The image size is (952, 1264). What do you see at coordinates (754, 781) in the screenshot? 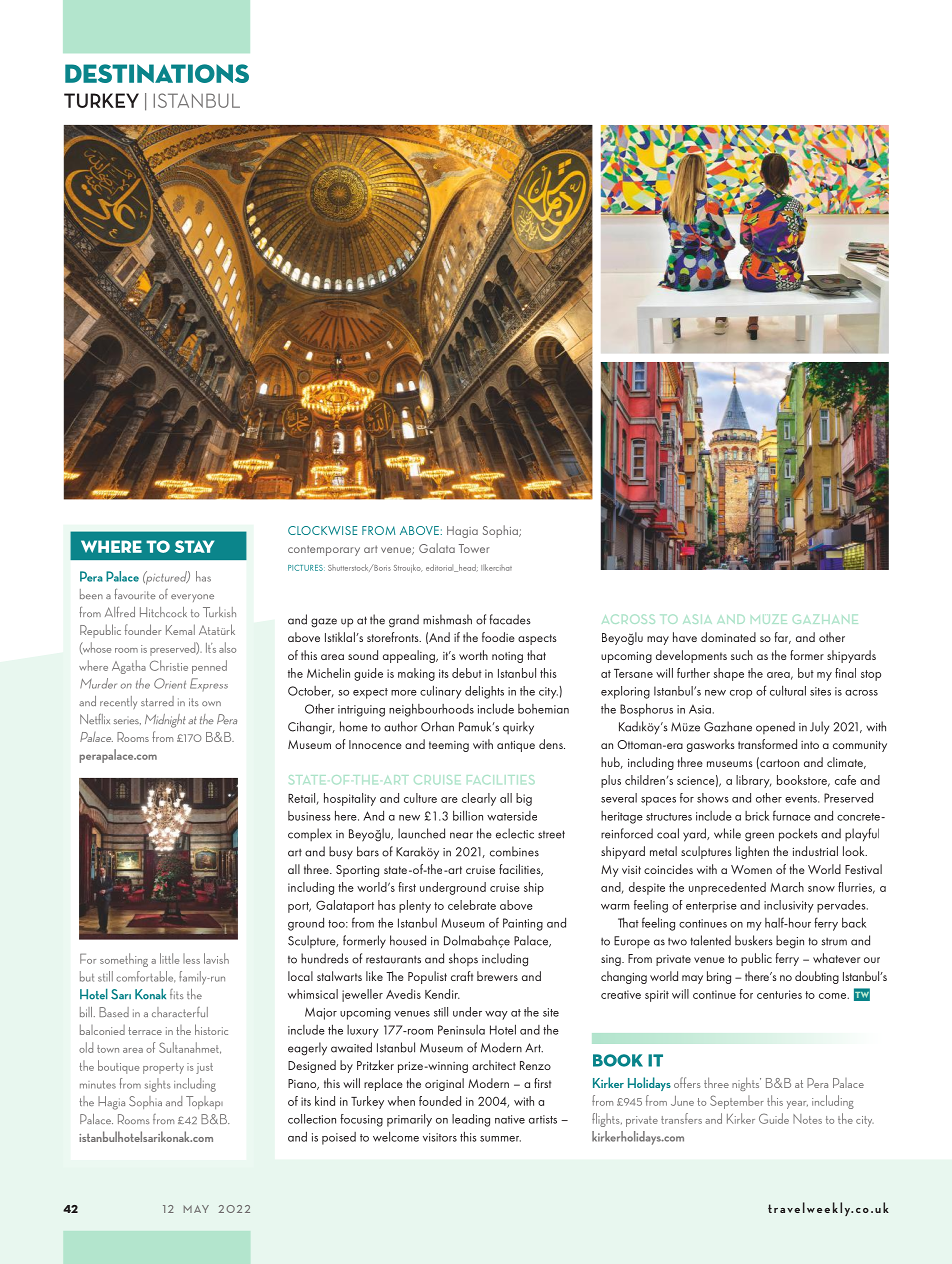
I see `library` at bounding box center [754, 781].
